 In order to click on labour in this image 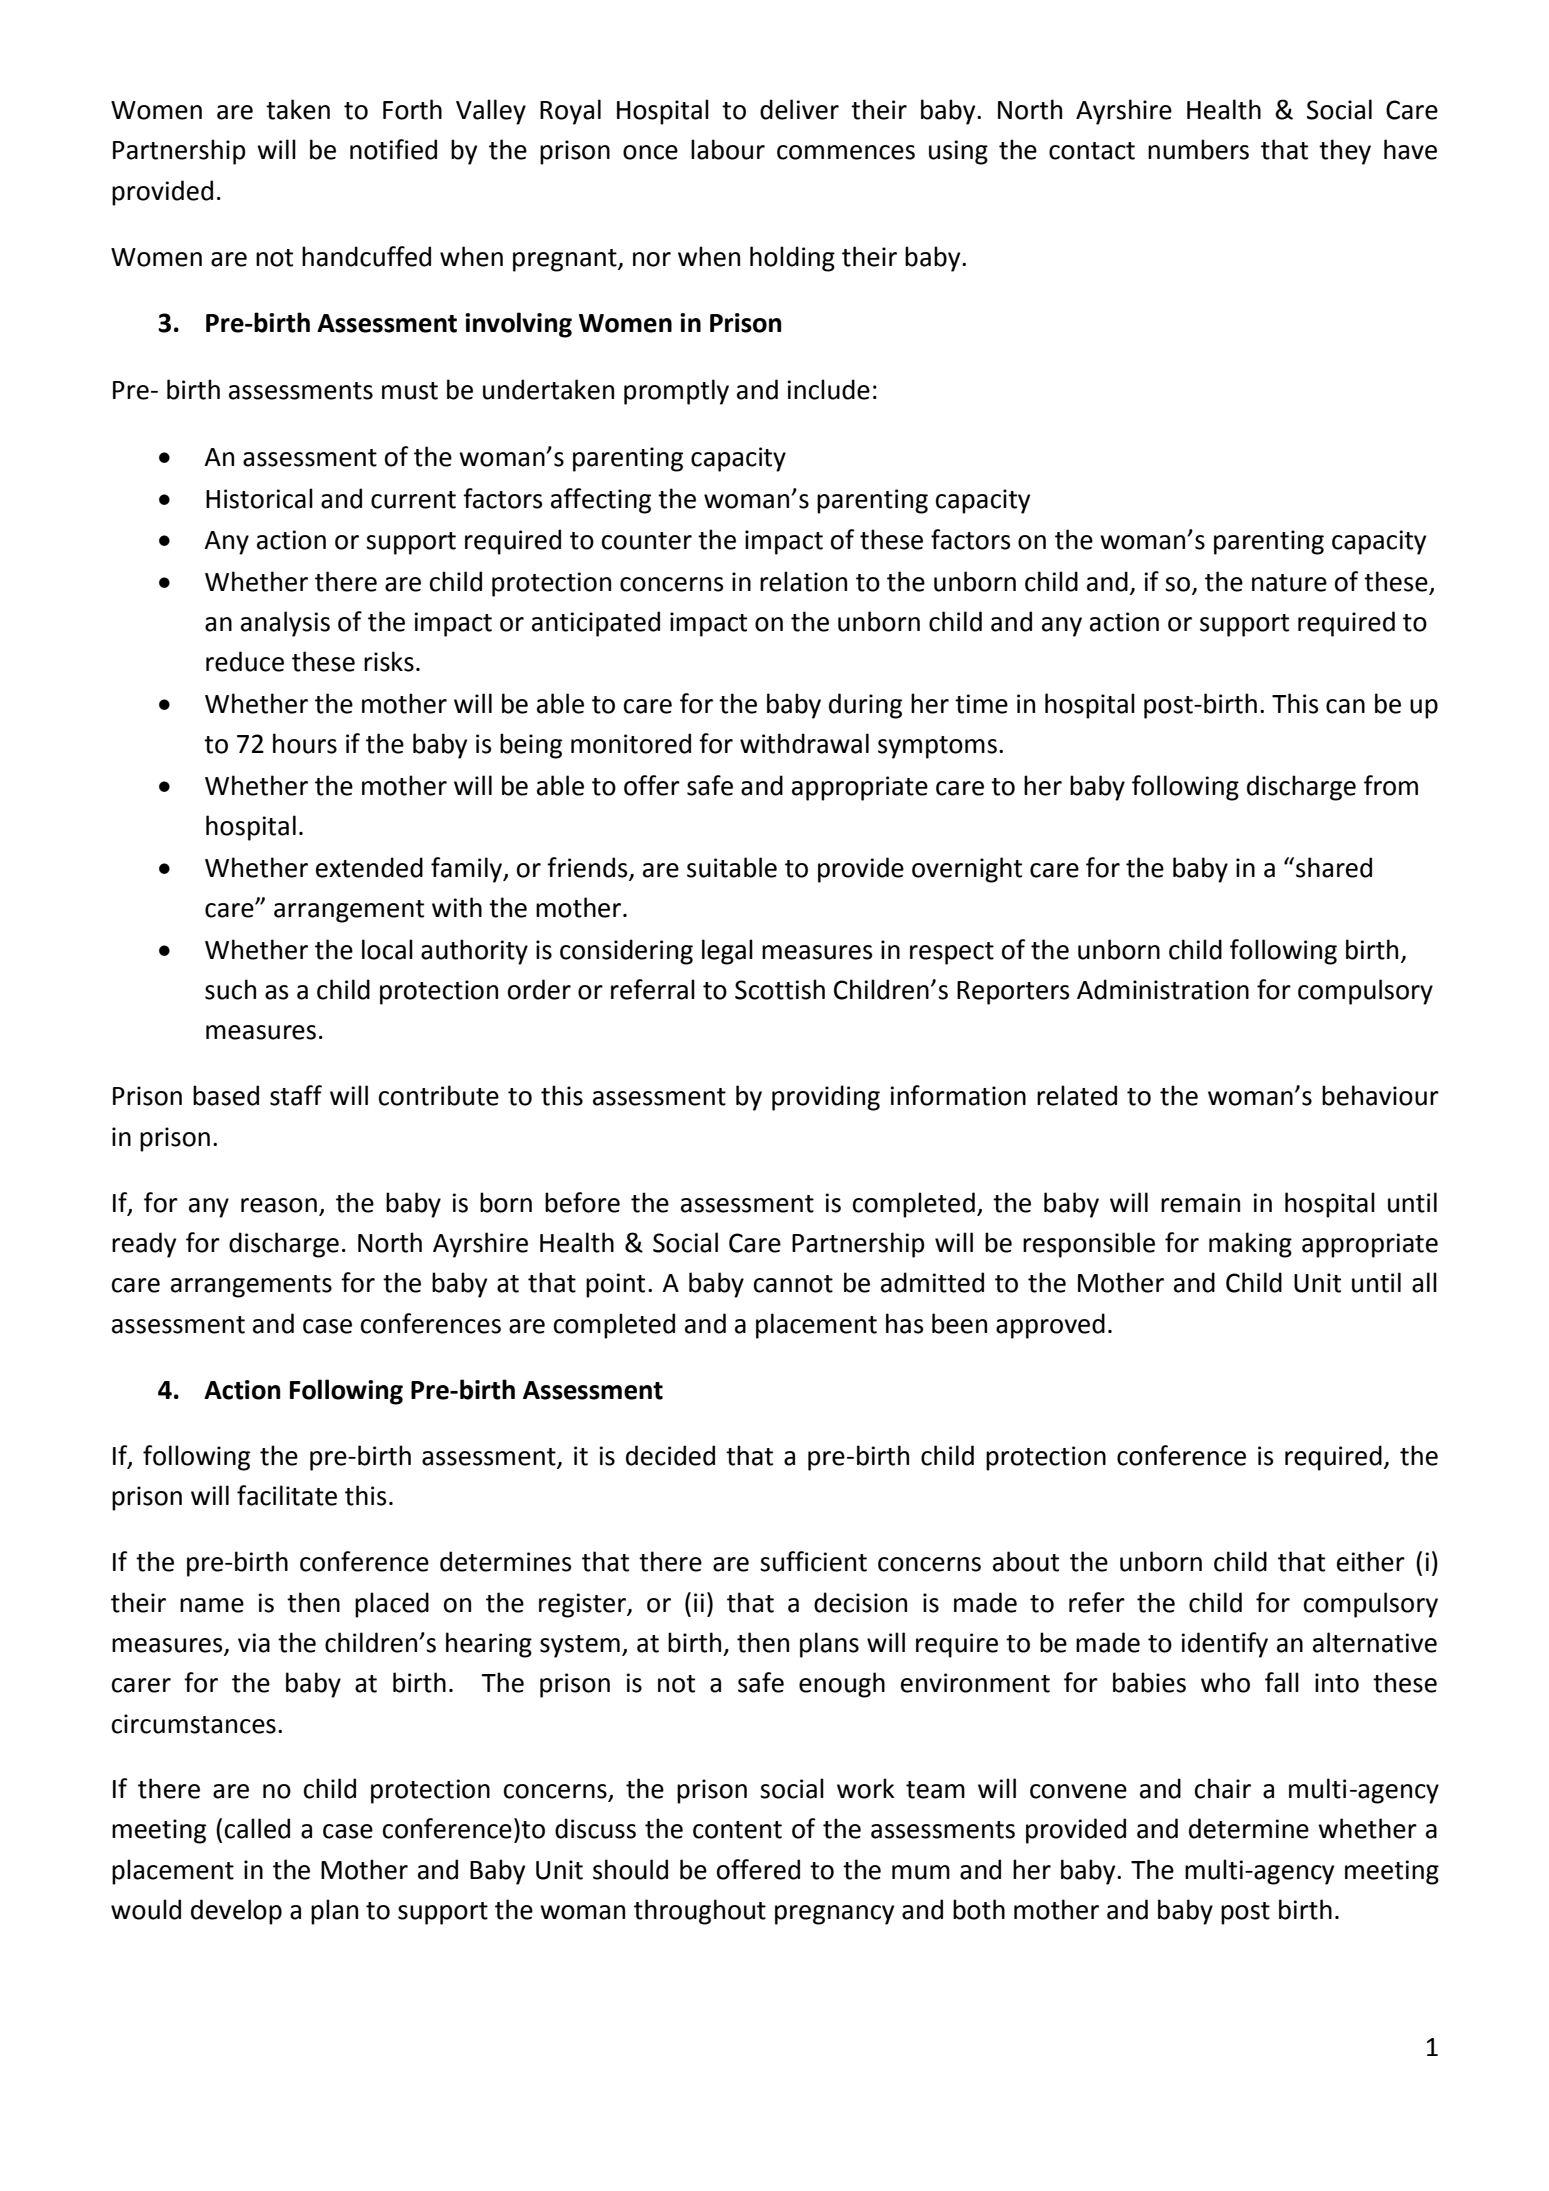, I will do `click(728, 149)`.
